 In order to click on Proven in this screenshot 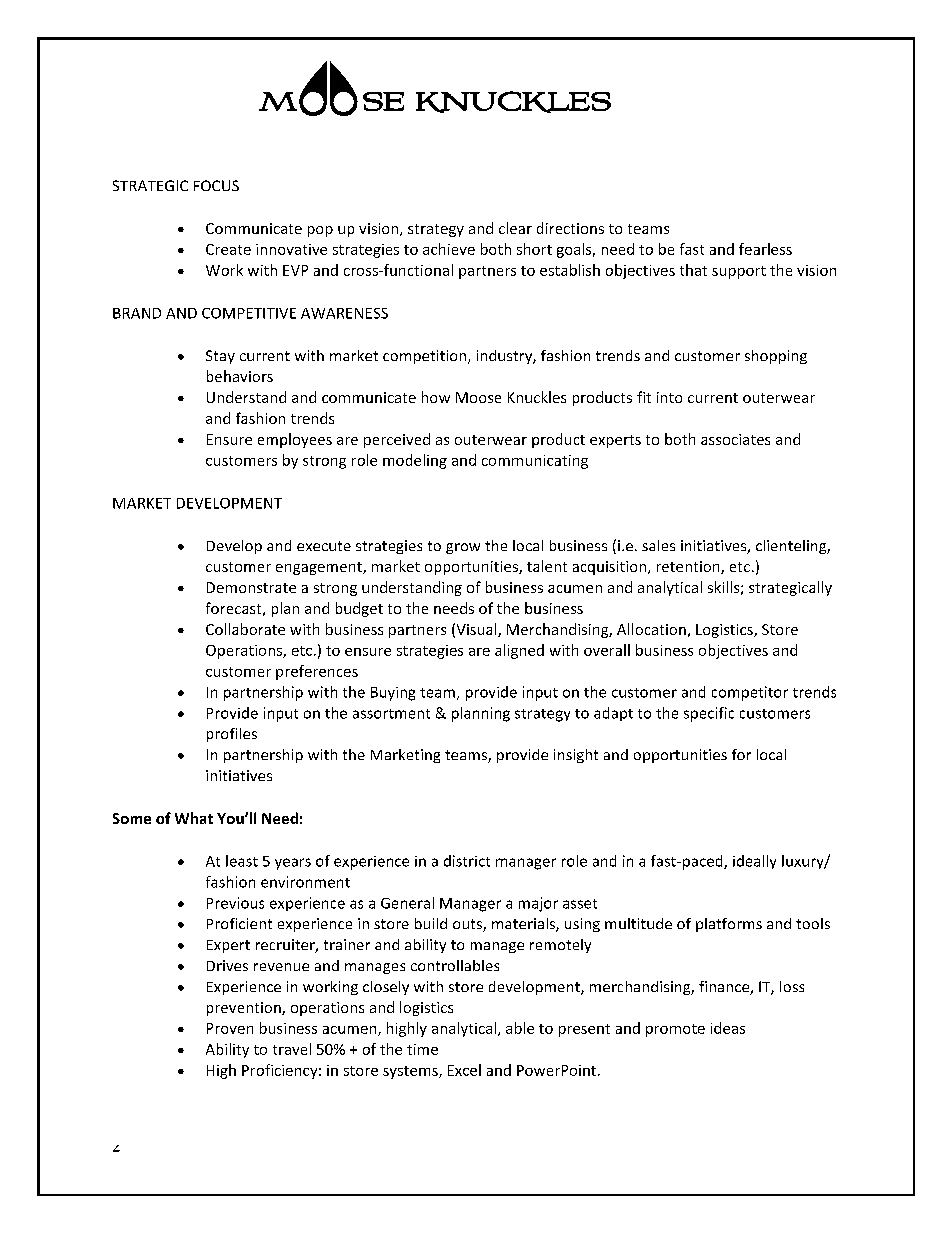, I will do `click(230, 1028)`.
